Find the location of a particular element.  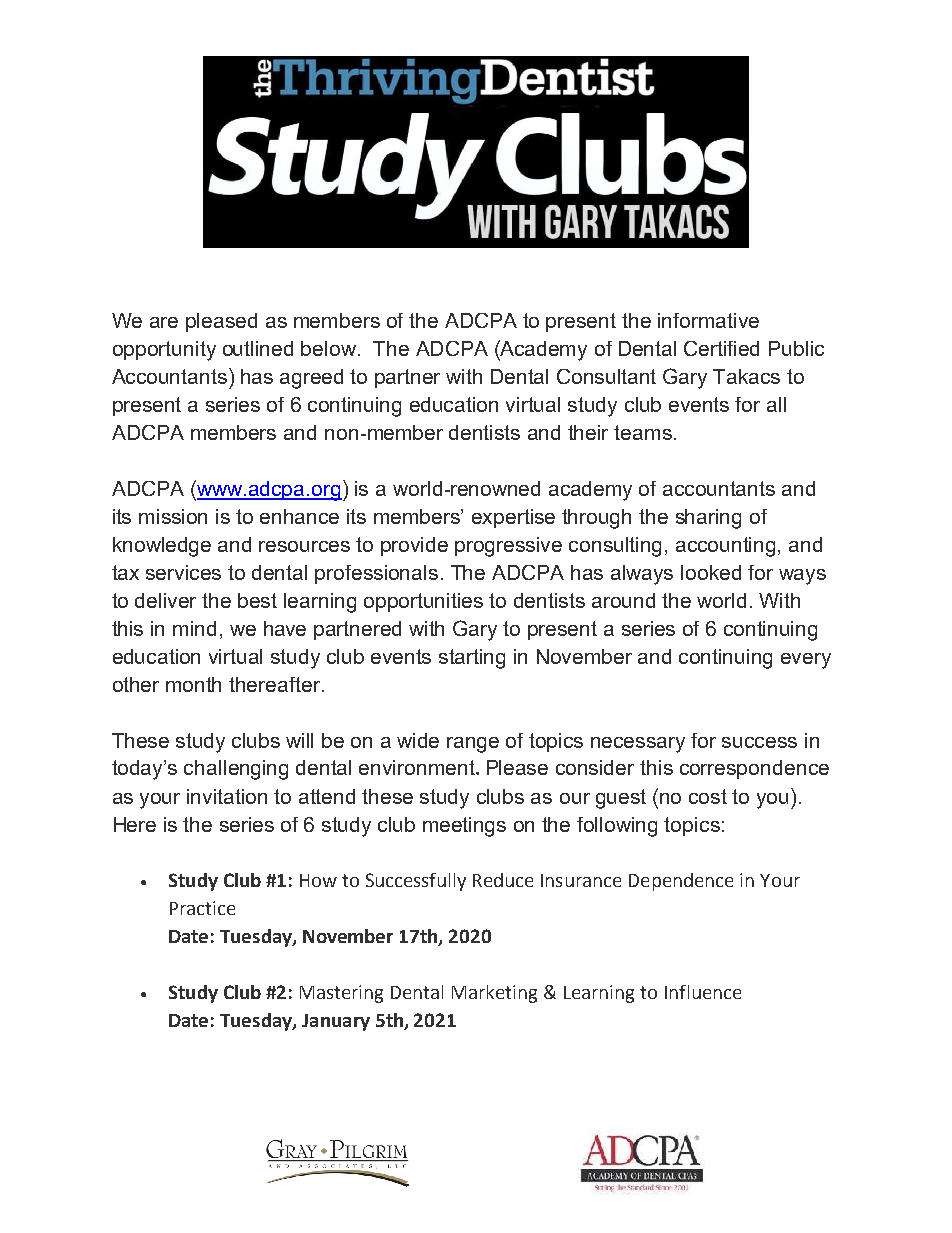

Dependence is located at coordinates (681, 882).
